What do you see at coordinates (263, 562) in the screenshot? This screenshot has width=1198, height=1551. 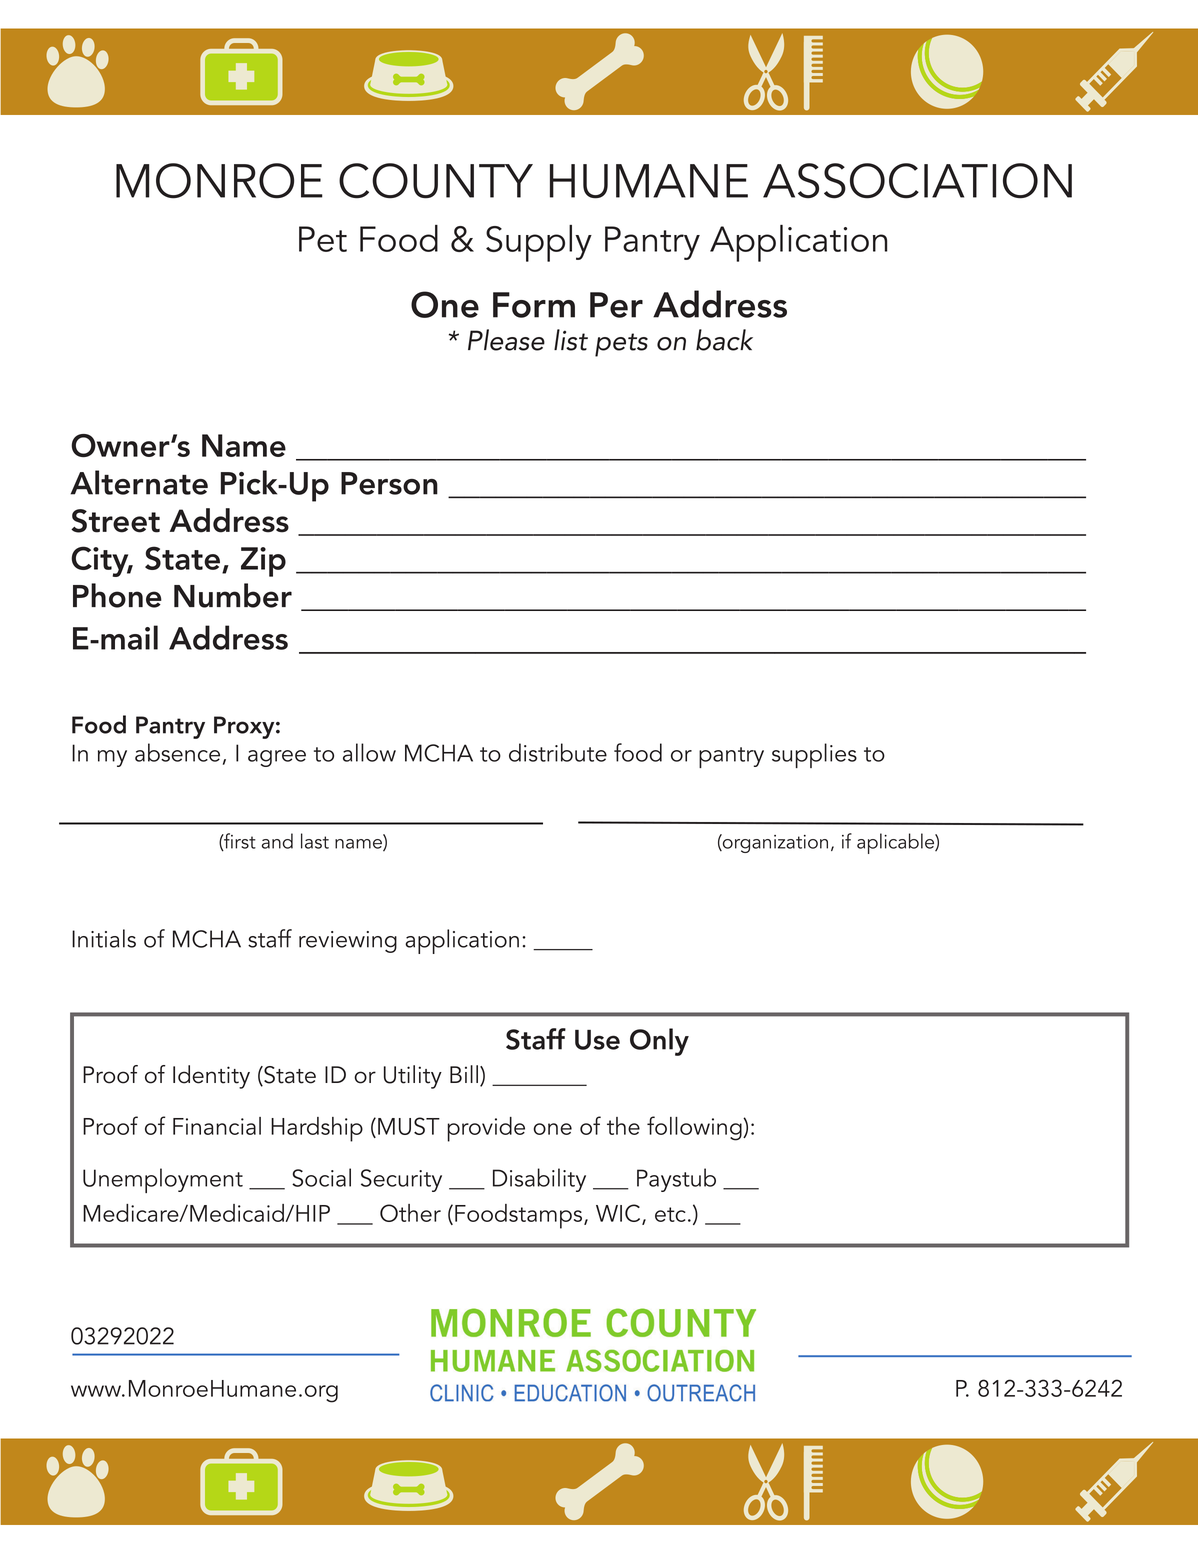 I see `Zip` at bounding box center [263, 562].
